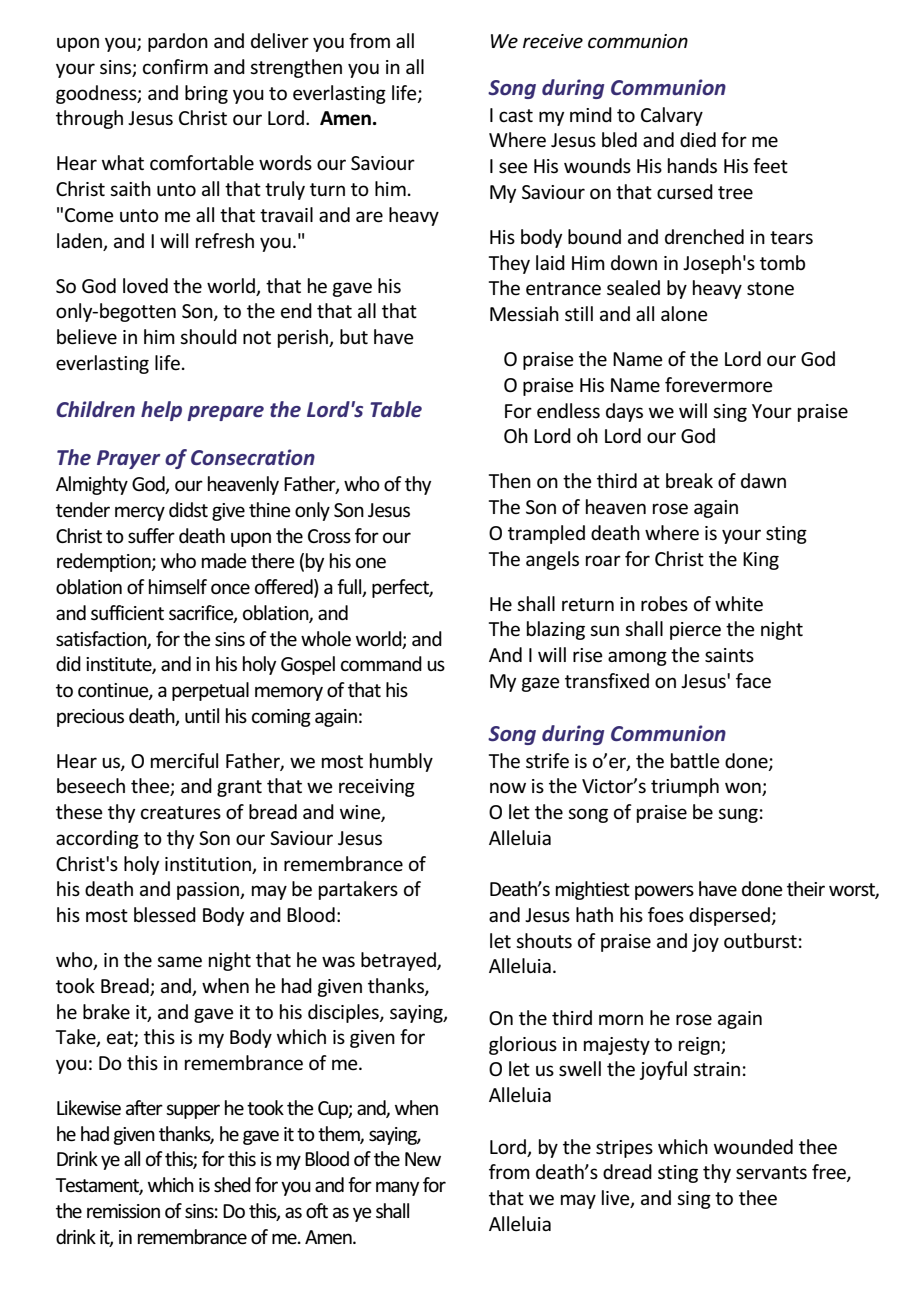 The width and height of the screenshot is (924, 1308). Describe the element at coordinates (178, 587) in the screenshot. I see `himself` at that location.
